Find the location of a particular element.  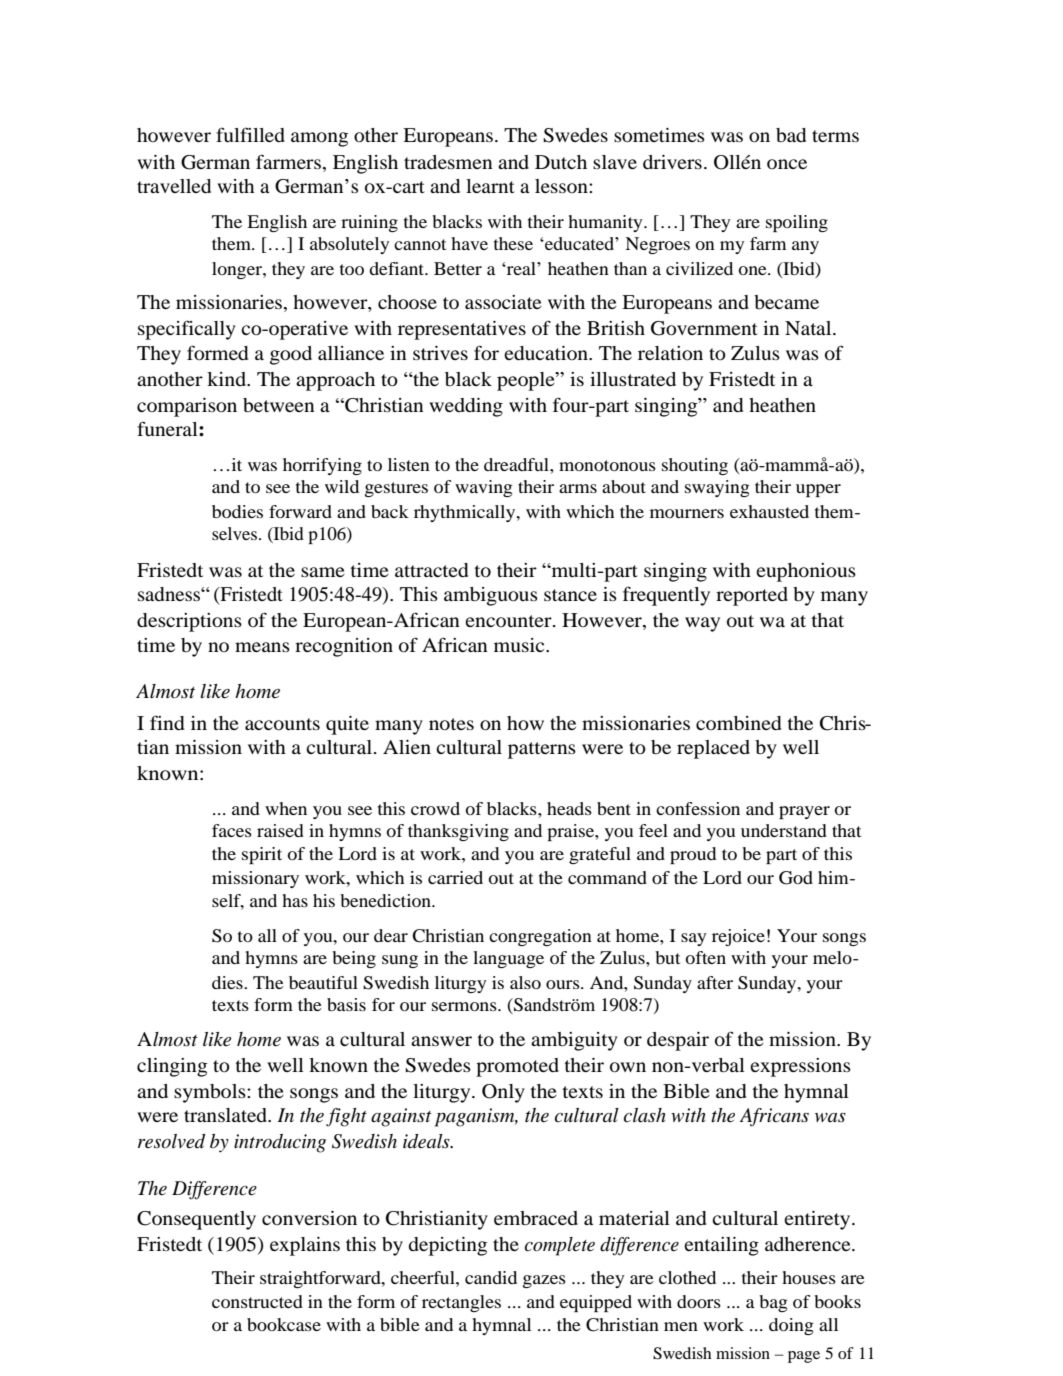

constructed is located at coordinates (257, 1301).
